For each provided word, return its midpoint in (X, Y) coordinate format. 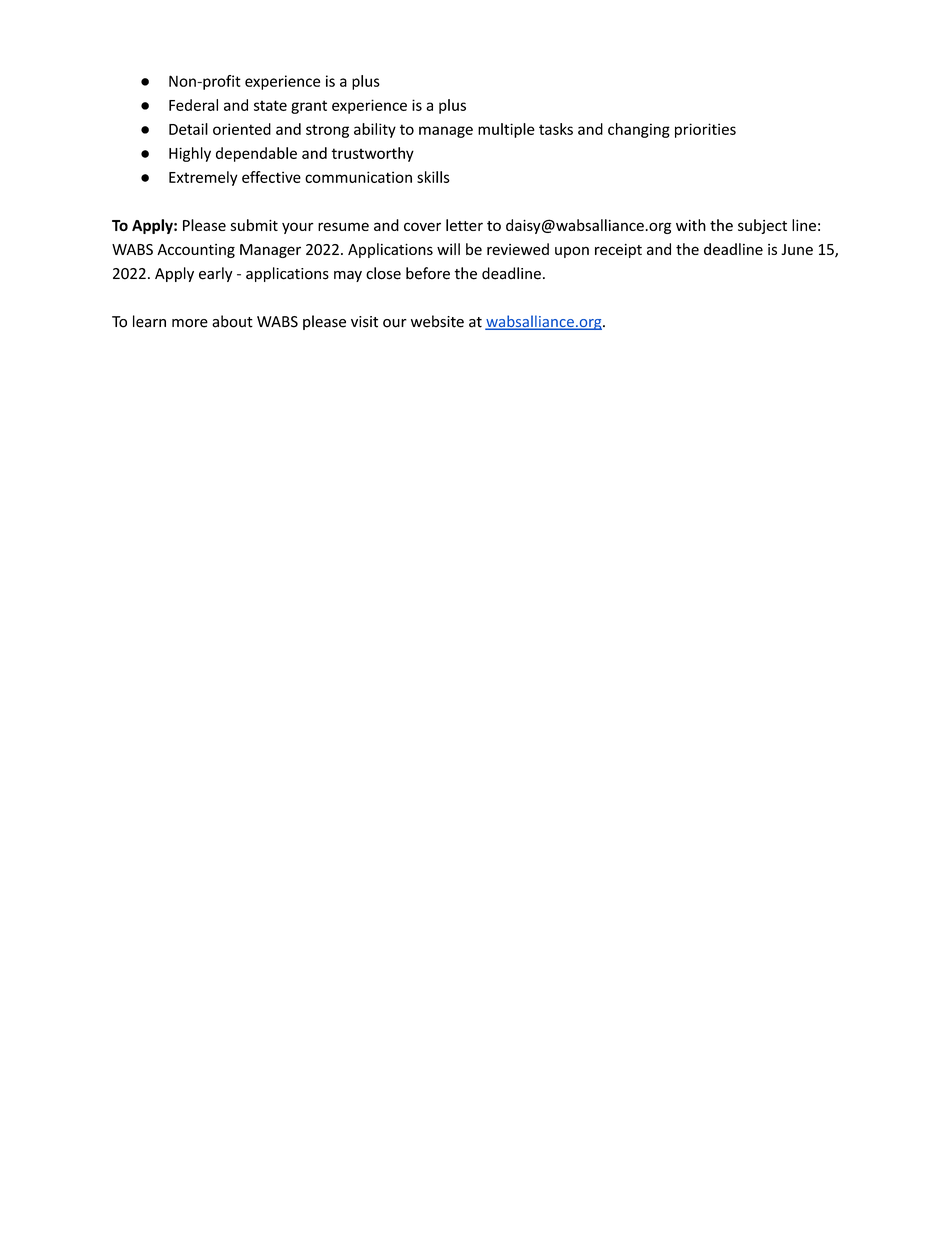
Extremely (203, 178)
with (691, 225)
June (797, 249)
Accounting (196, 251)
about (232, 321)
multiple (506, 130)
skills (433, 177)
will (448, 249)
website (437, 321)
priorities (705, 130)
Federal (193, 105)
